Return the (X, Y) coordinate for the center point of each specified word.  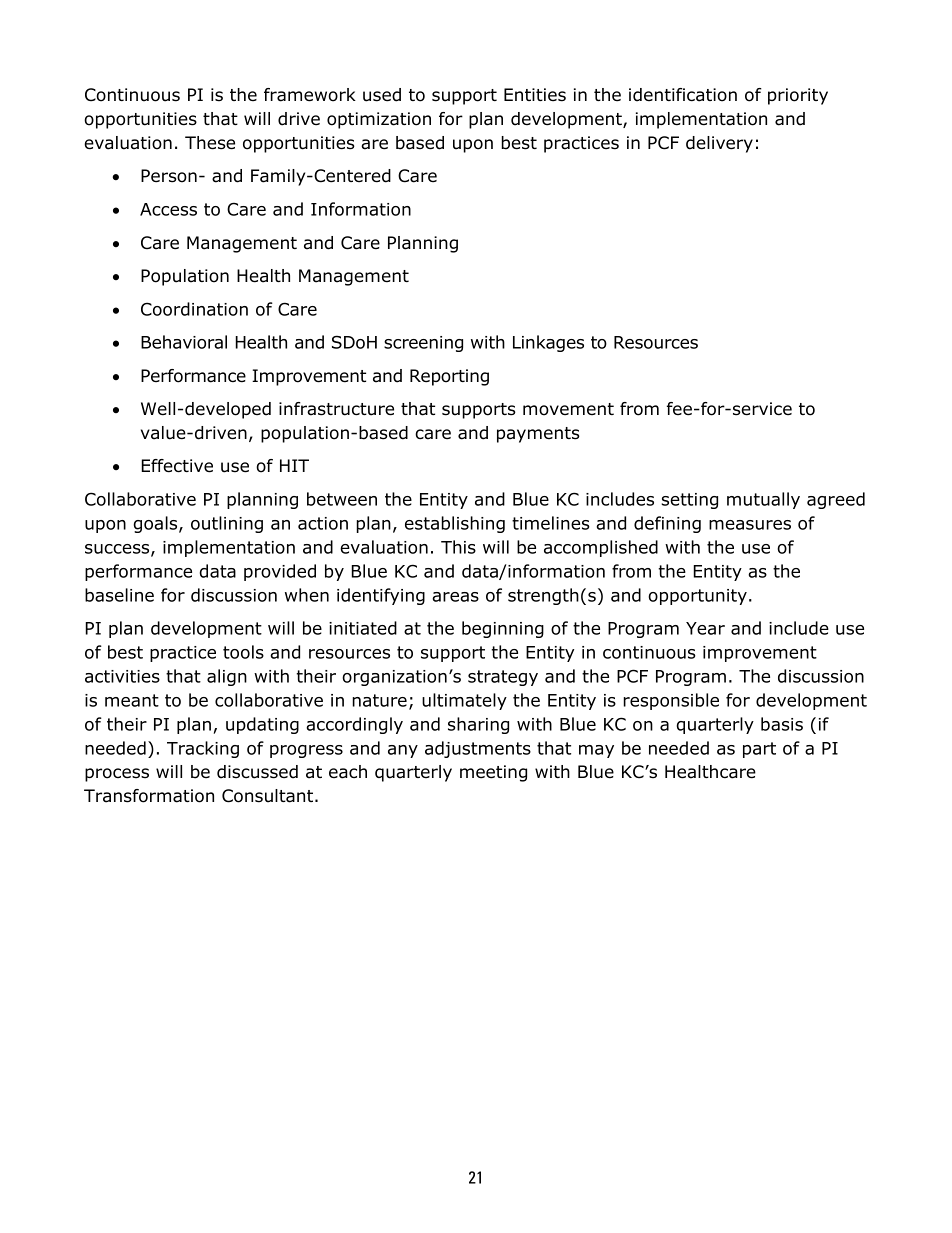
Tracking (203, 749)
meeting (493, 773)
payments (538, 435)
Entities (535, 95)
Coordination (194, 309)
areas (455, 597)
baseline (119, 595)
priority (798, 96)
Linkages (548, 343)
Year (705, 628)
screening (423, 344)
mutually (763, 500)
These (210, 143)
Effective (177, 466)
